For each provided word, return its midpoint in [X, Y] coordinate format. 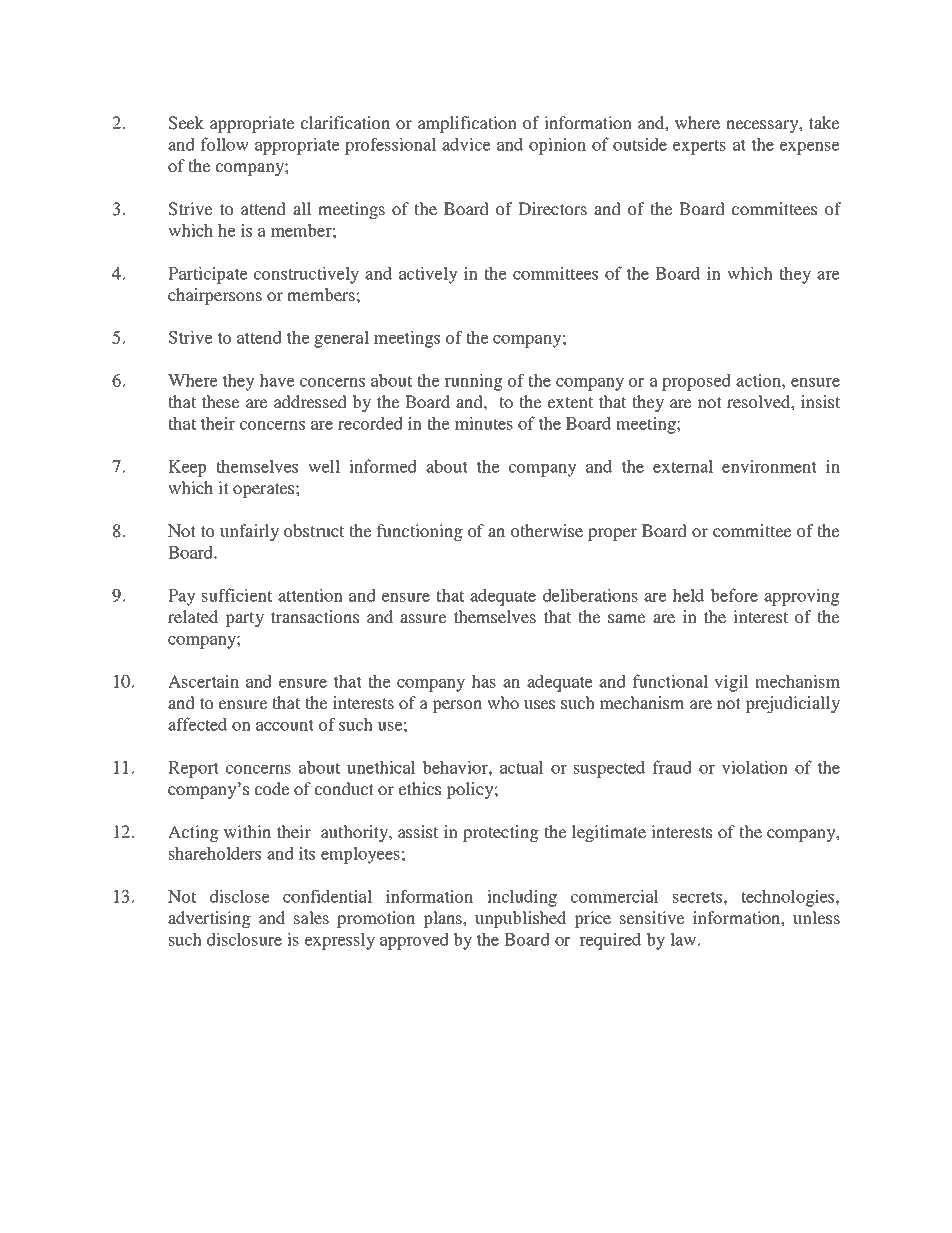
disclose [240, 896]
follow [225, 144]
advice [466, 144]
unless [816, 917]
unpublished [520, 919]
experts [699, 147]
